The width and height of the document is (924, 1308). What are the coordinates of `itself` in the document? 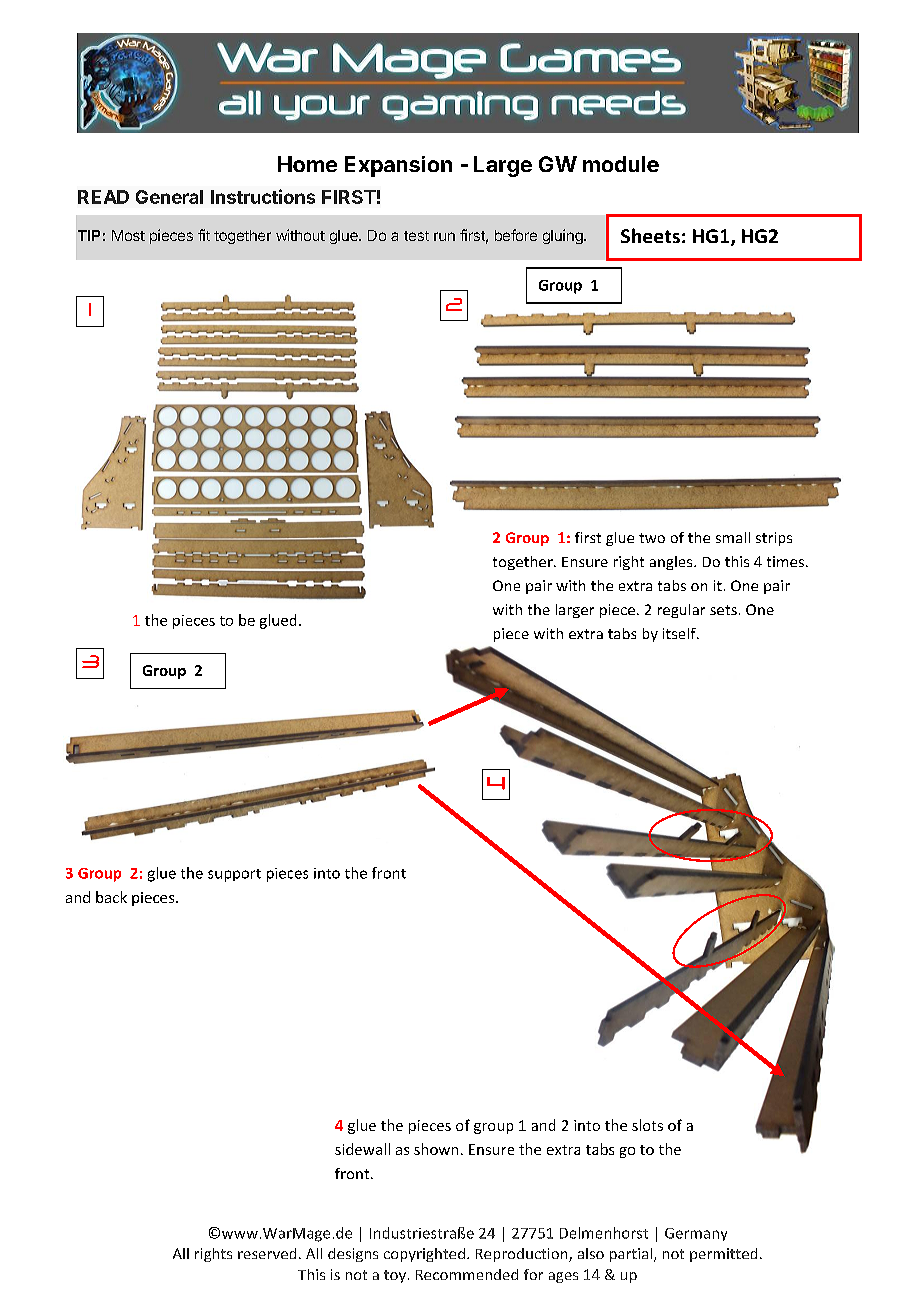 It's located at (680, 633).
